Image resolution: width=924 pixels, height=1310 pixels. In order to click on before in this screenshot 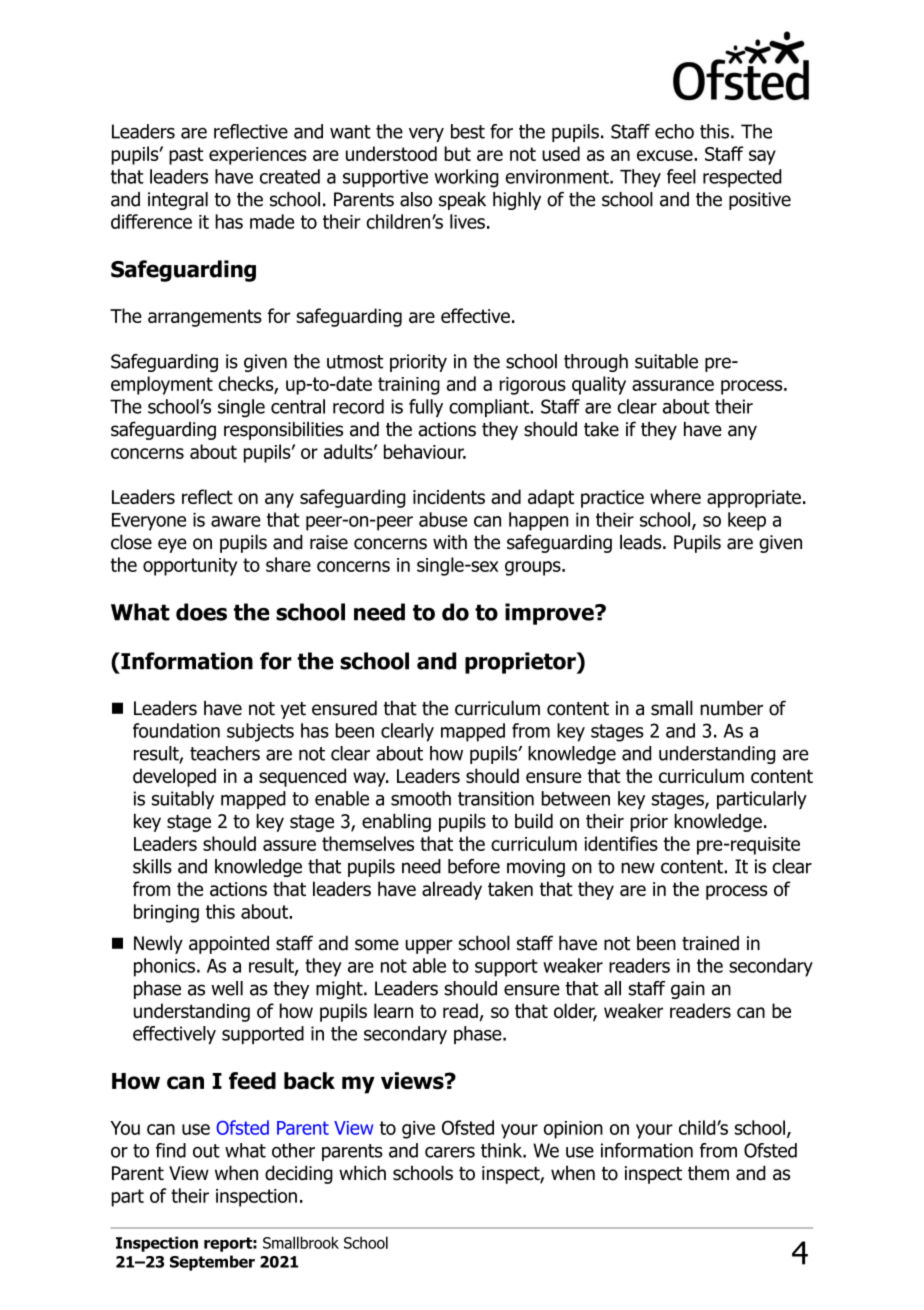, I will do `click(474, 866)`.
